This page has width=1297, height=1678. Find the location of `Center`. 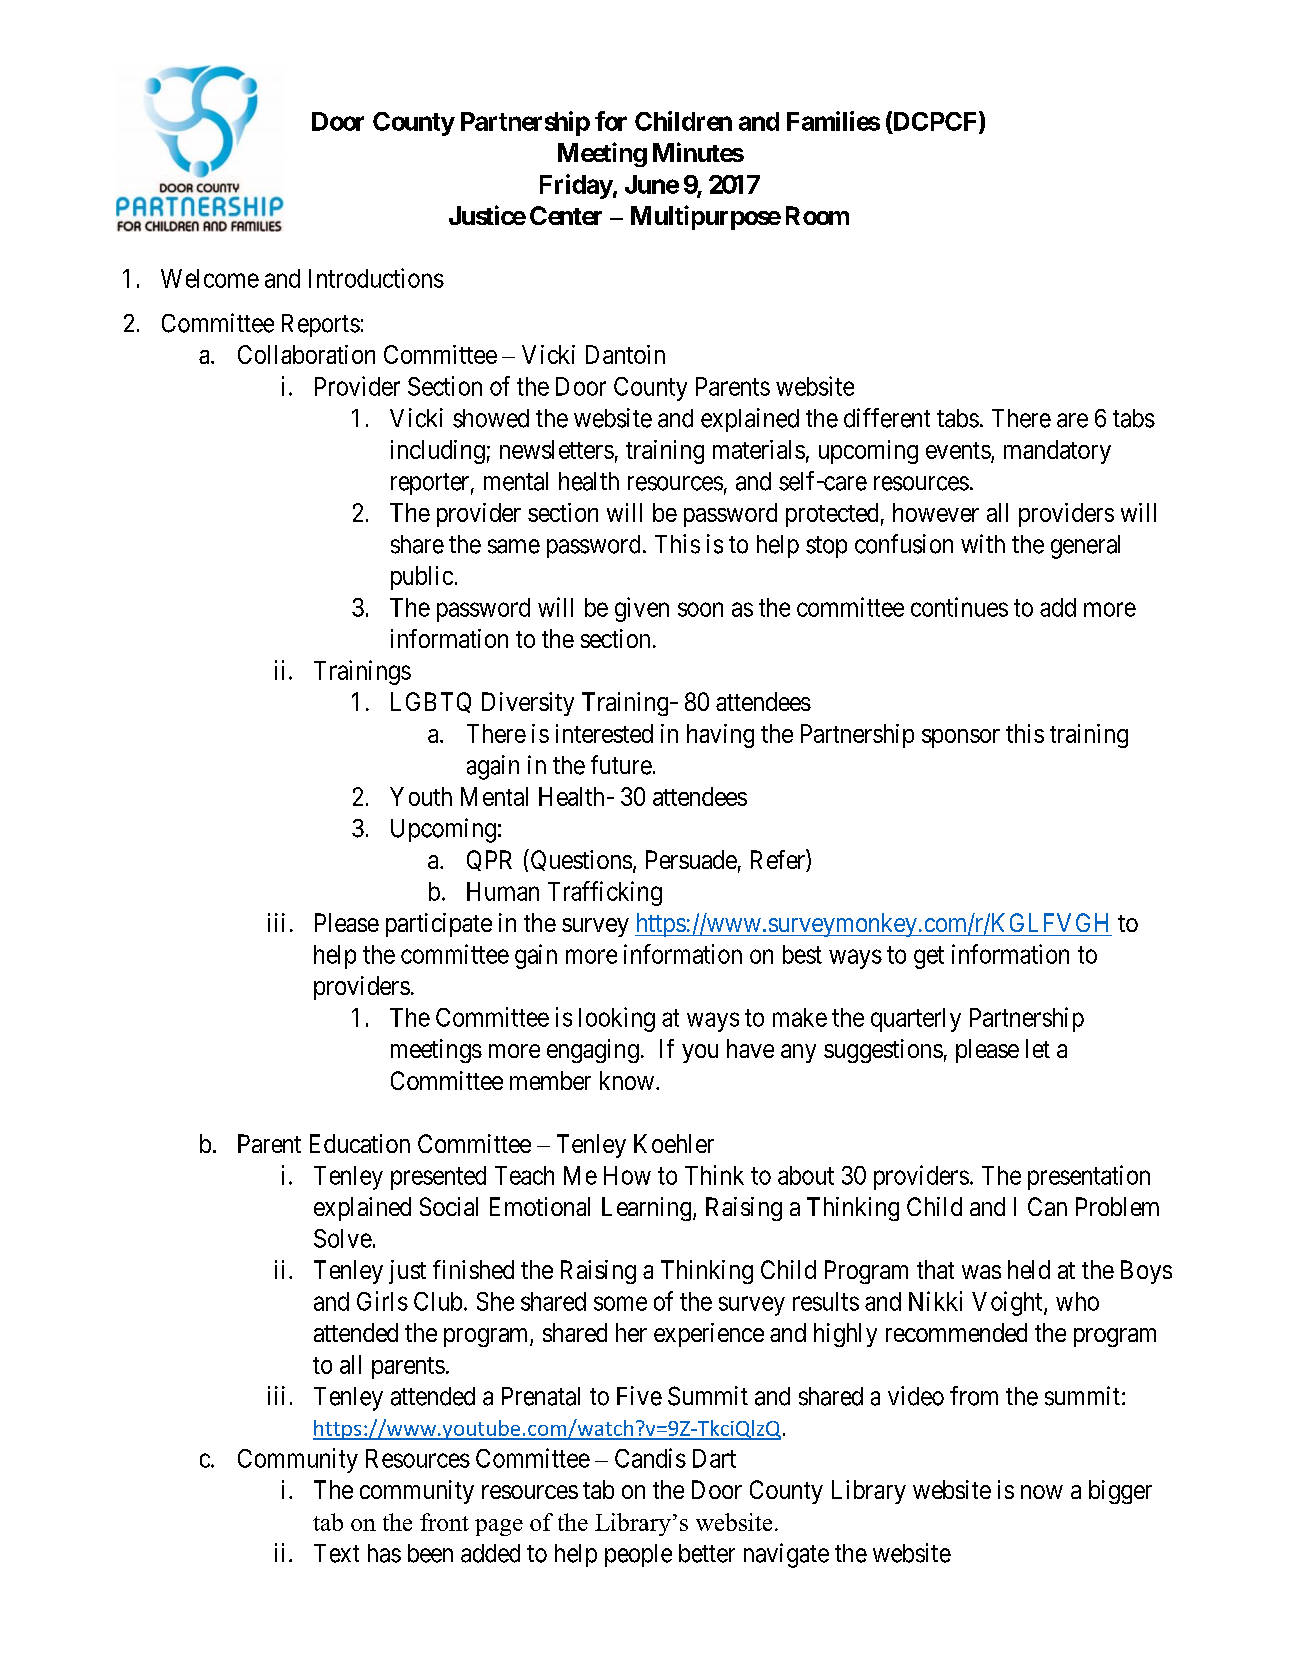

Center is located at coordinates (566, 215).
